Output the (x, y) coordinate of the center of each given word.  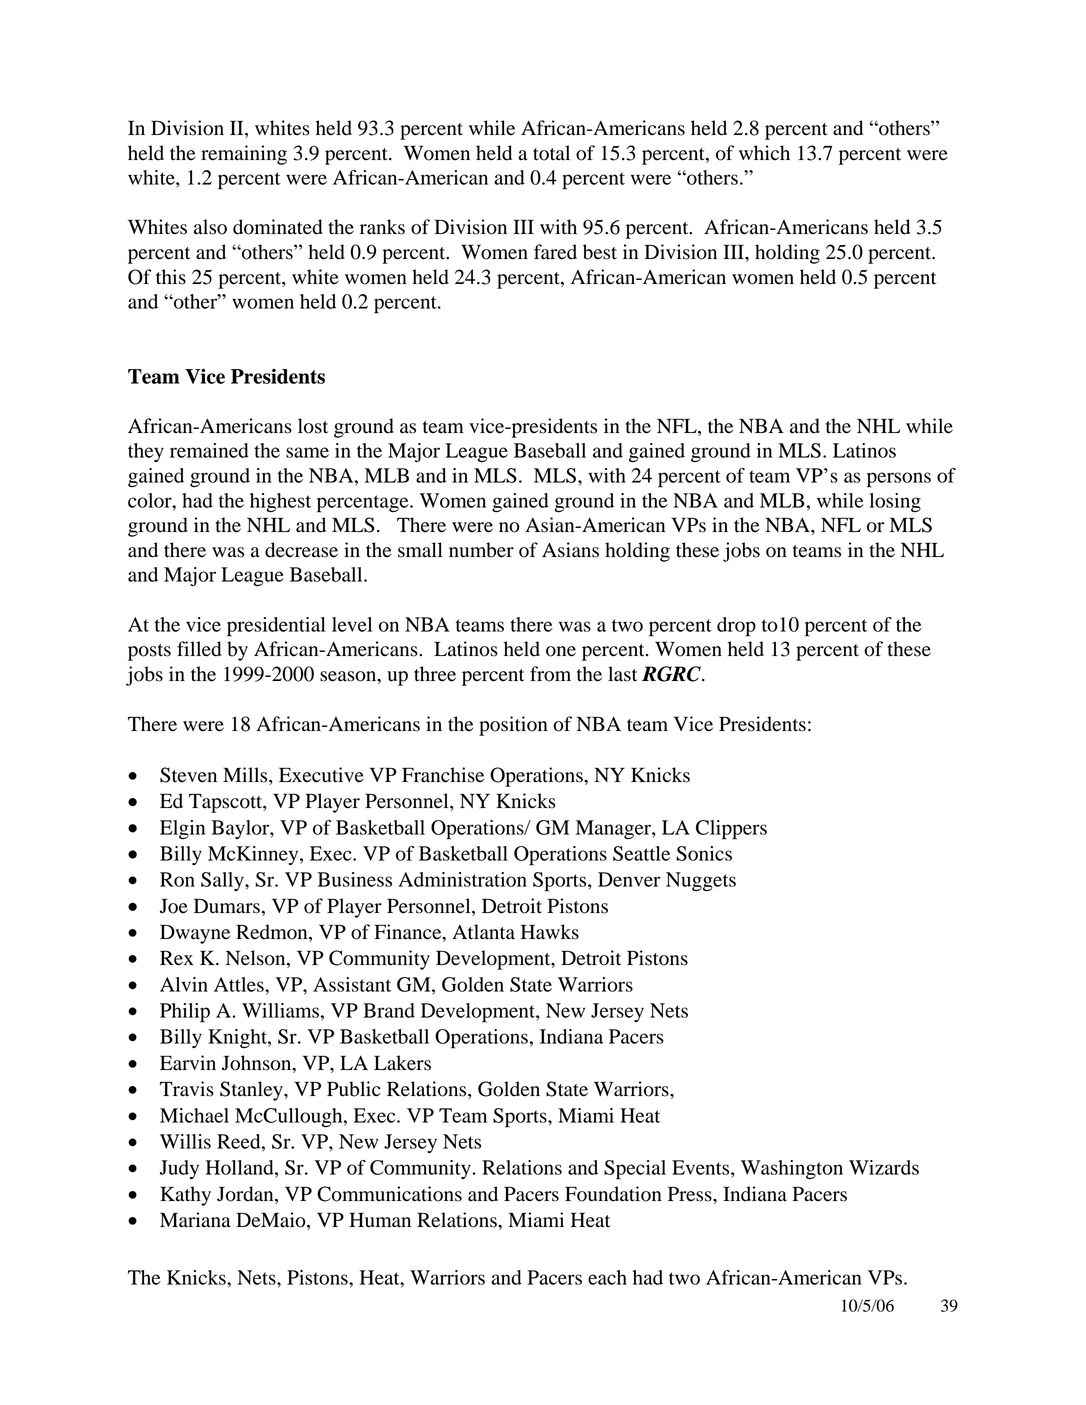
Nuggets (701, 882)
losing (895, 502)
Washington (792, 1169)
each (607, 1277)
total (551, 153)
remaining (244, 155)
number (481, 550)
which (764, 153)
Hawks (550, 932)
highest (280, 503)
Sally (223, 881)
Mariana (195, 1220)
